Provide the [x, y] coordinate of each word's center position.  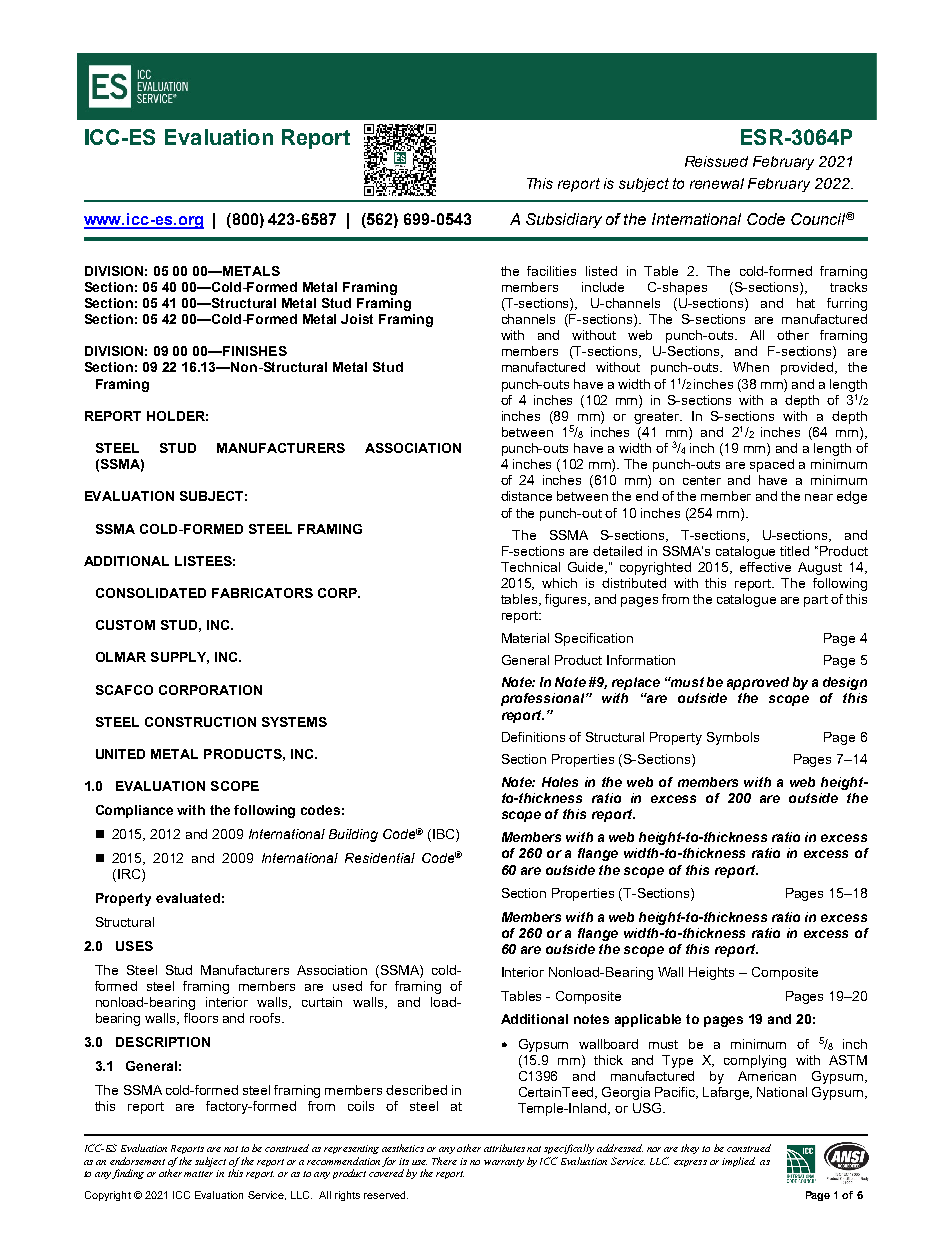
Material [525, 638]
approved [758, 683]
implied [738, 1162]
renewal [717, 183]
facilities [551, 271]
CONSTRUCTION [200, 722]
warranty [504, 1163]
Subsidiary [564, 220]
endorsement [137, 1161]
